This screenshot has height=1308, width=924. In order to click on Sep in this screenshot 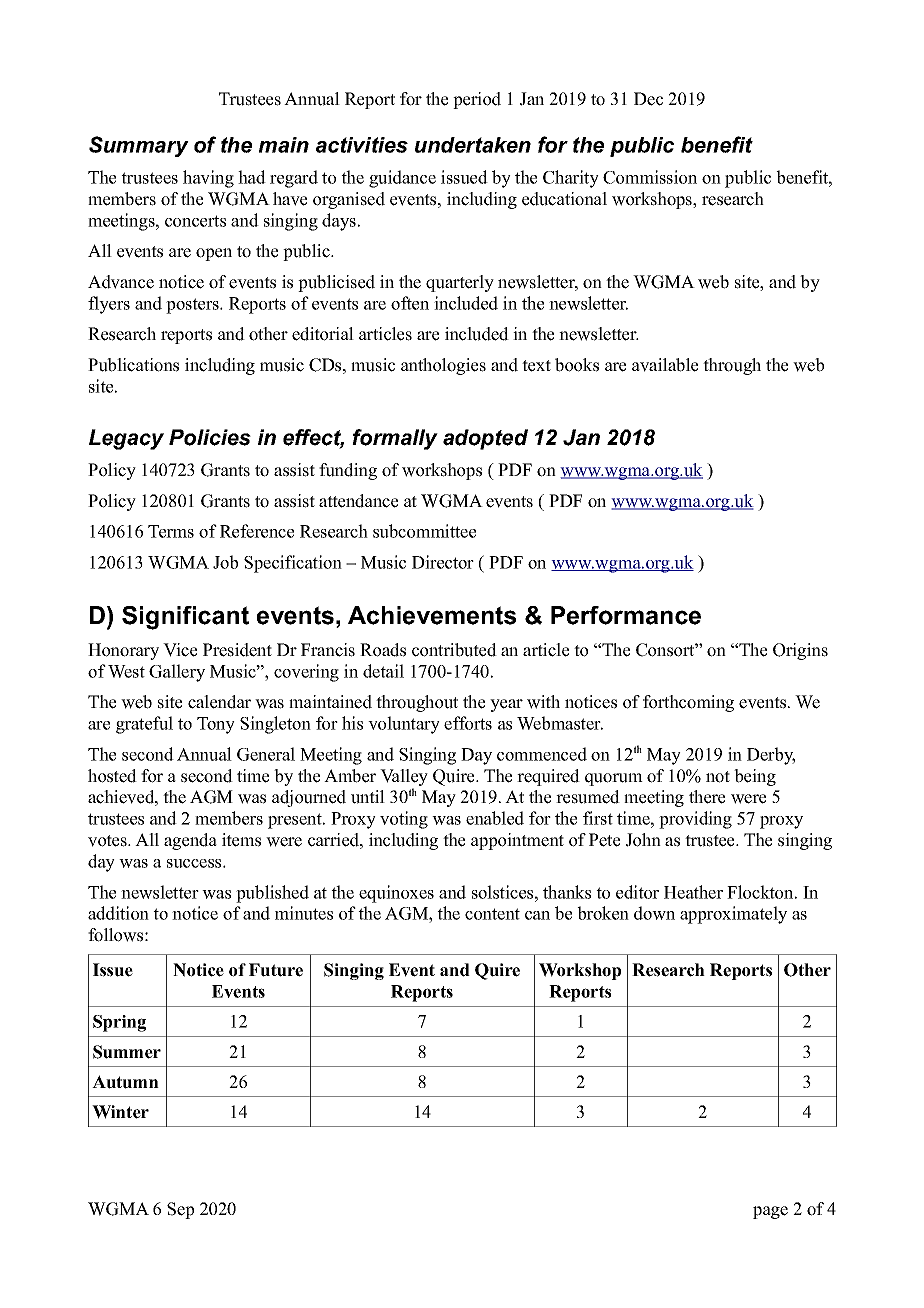, I will do `click(180, 1210)`.
